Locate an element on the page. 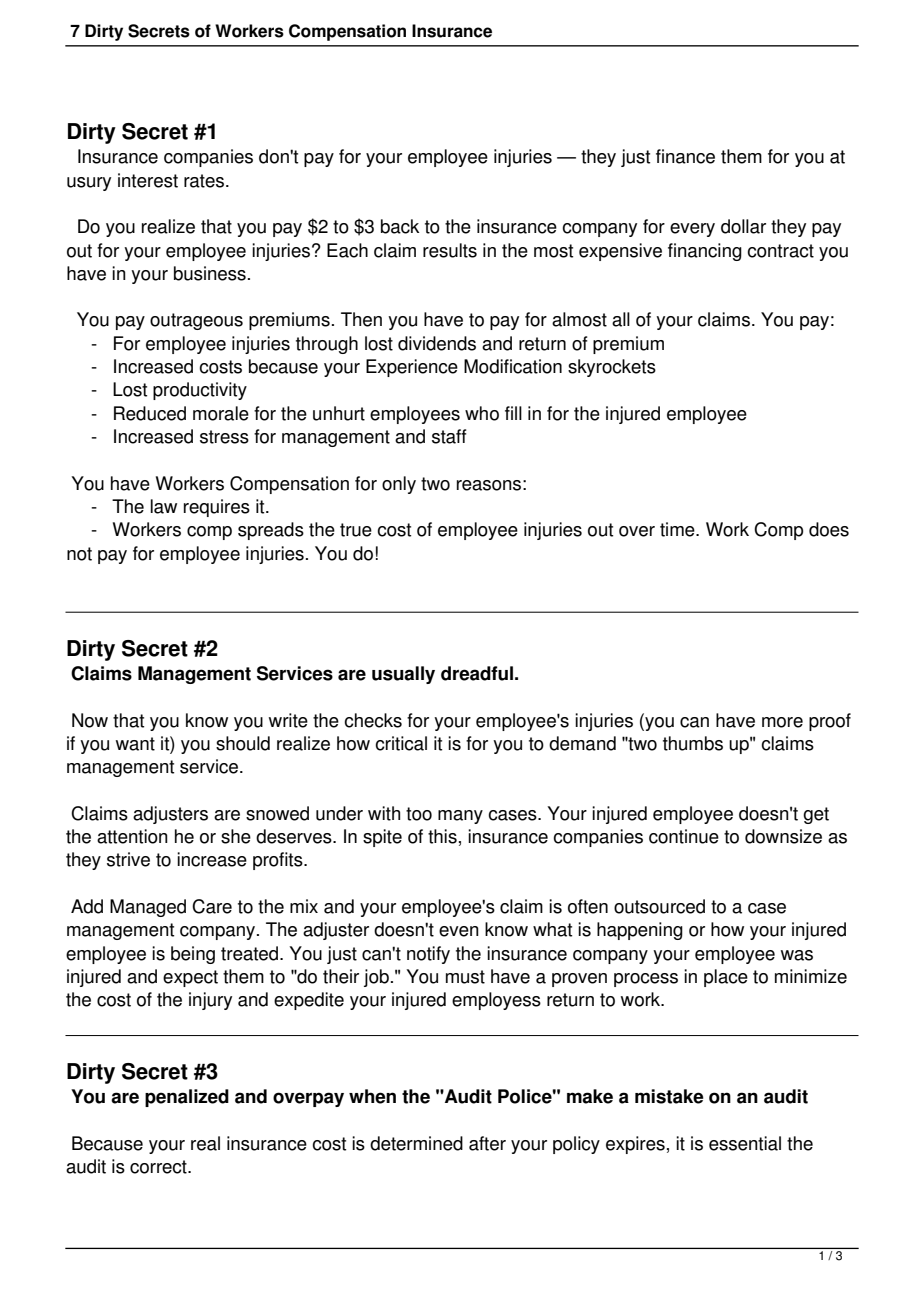  want is located at coordinates (135, 744).
